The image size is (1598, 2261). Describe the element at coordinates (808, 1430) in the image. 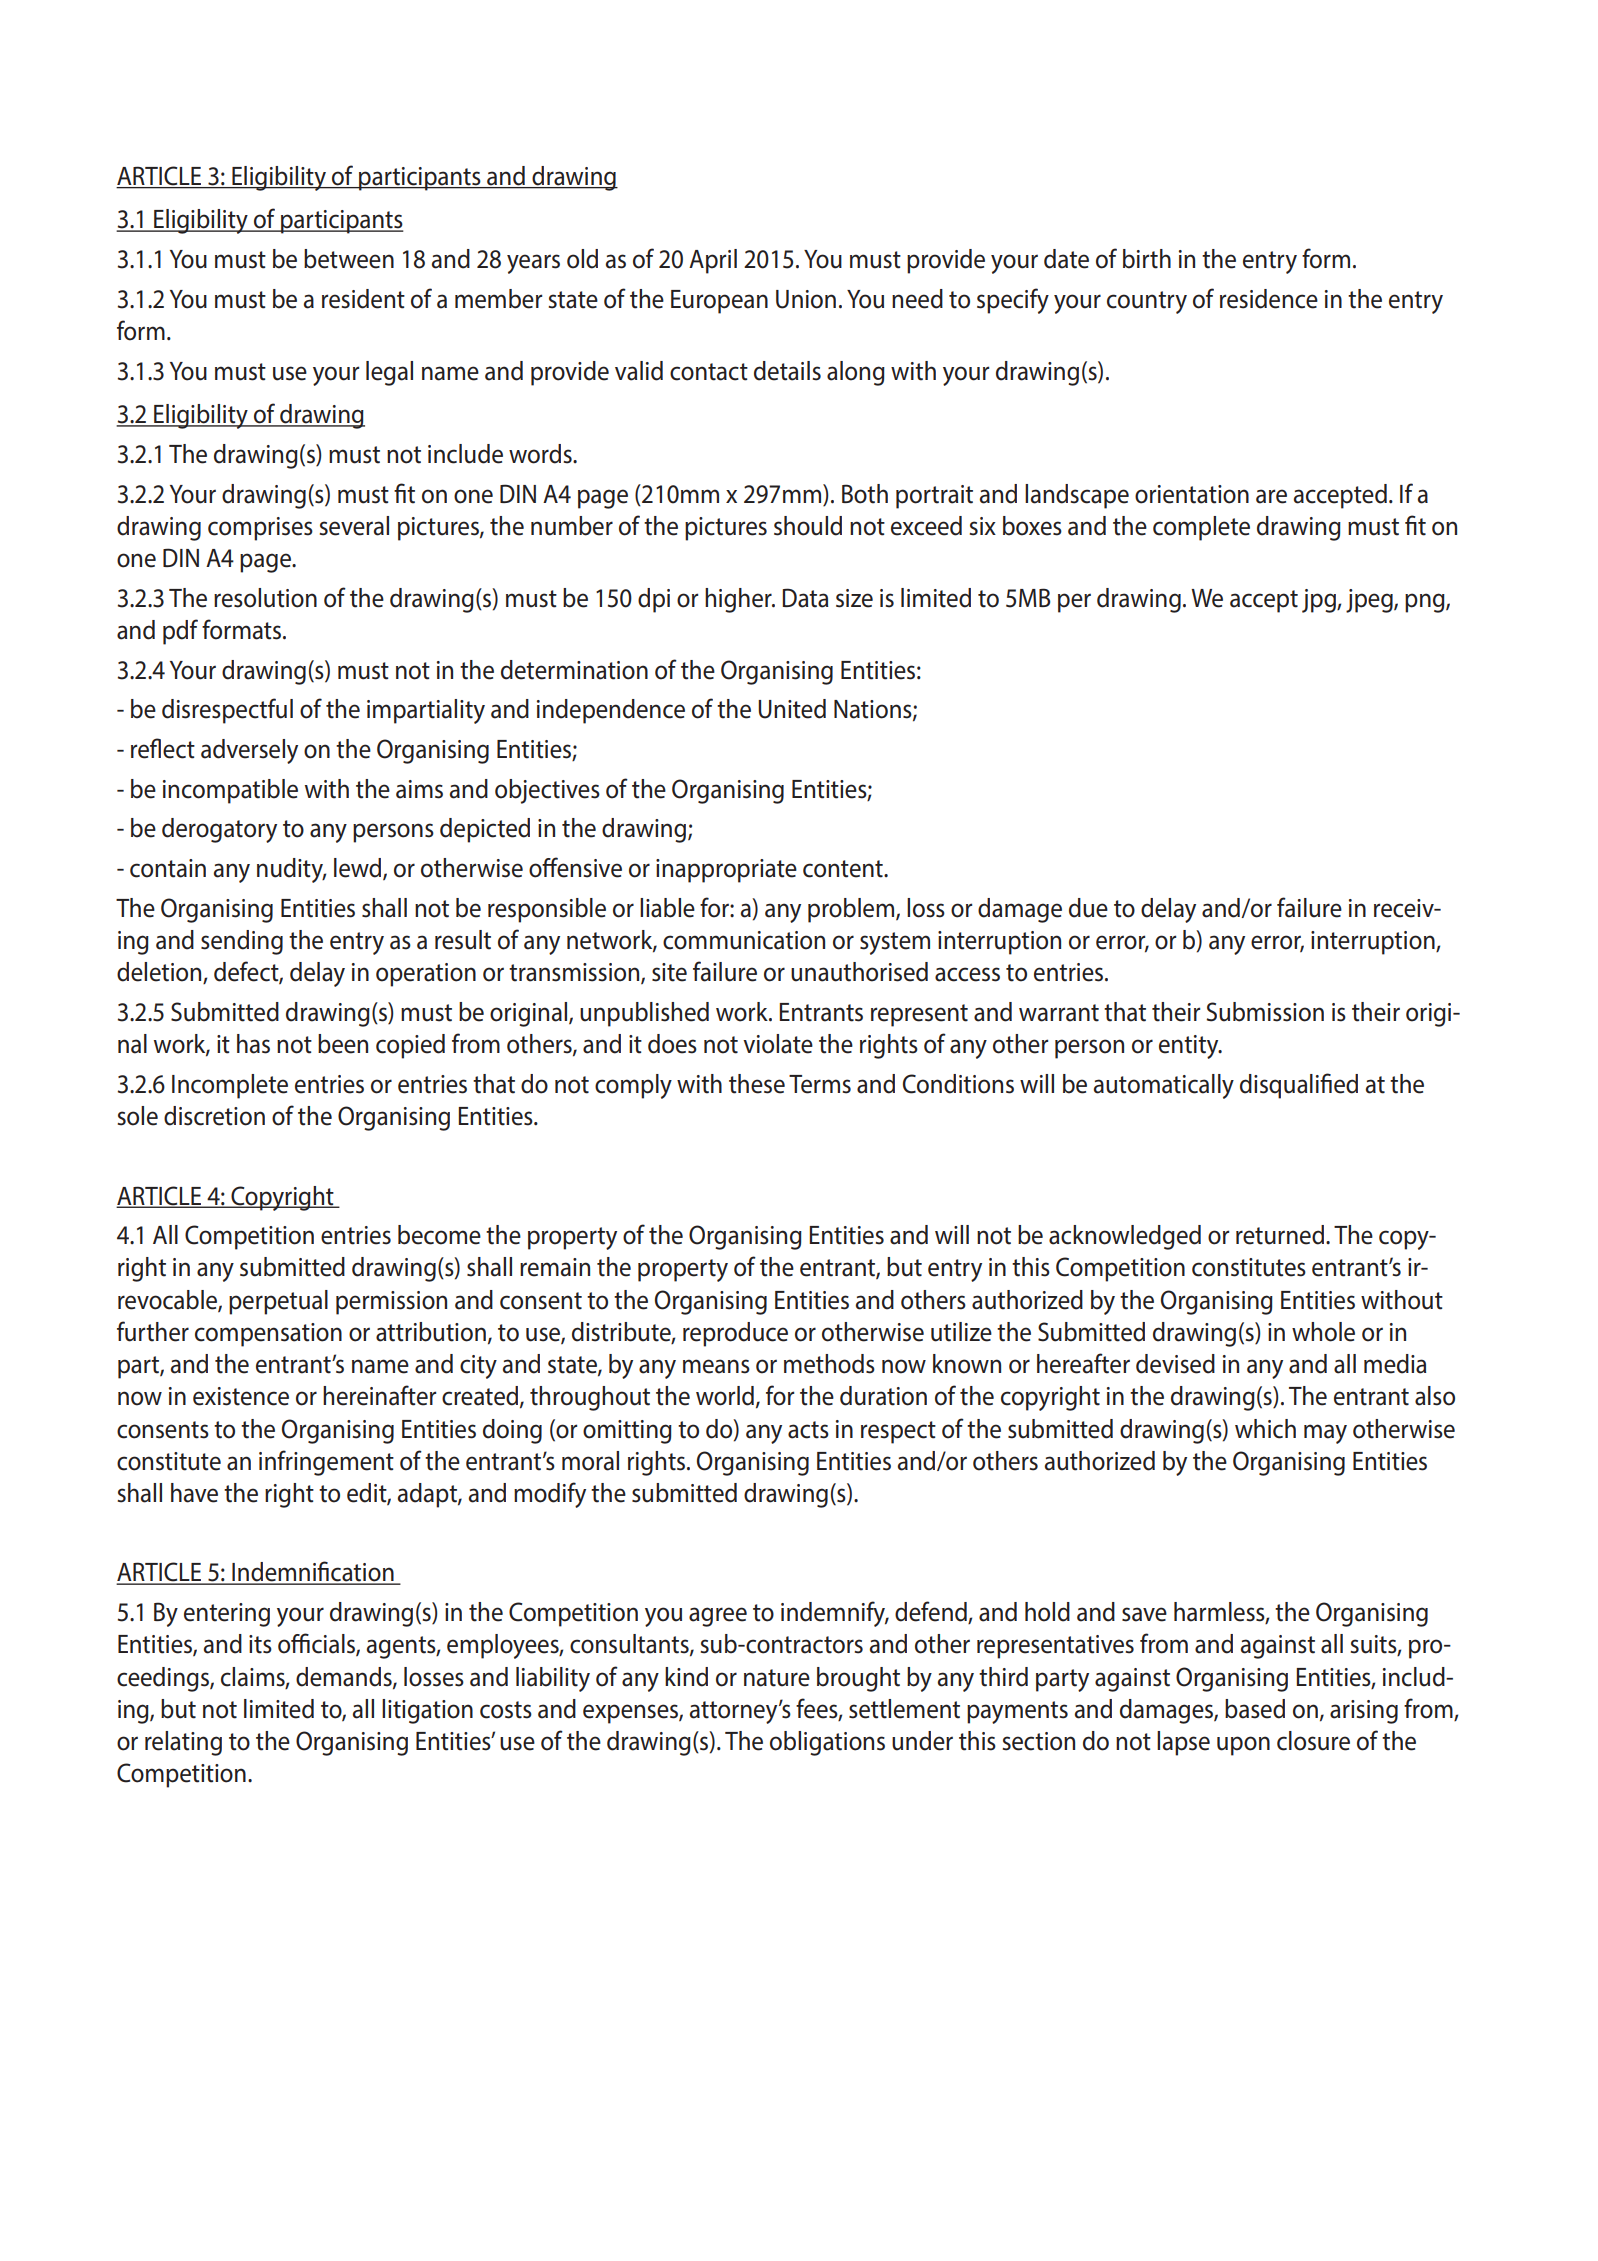

I see `acts` at that location.
